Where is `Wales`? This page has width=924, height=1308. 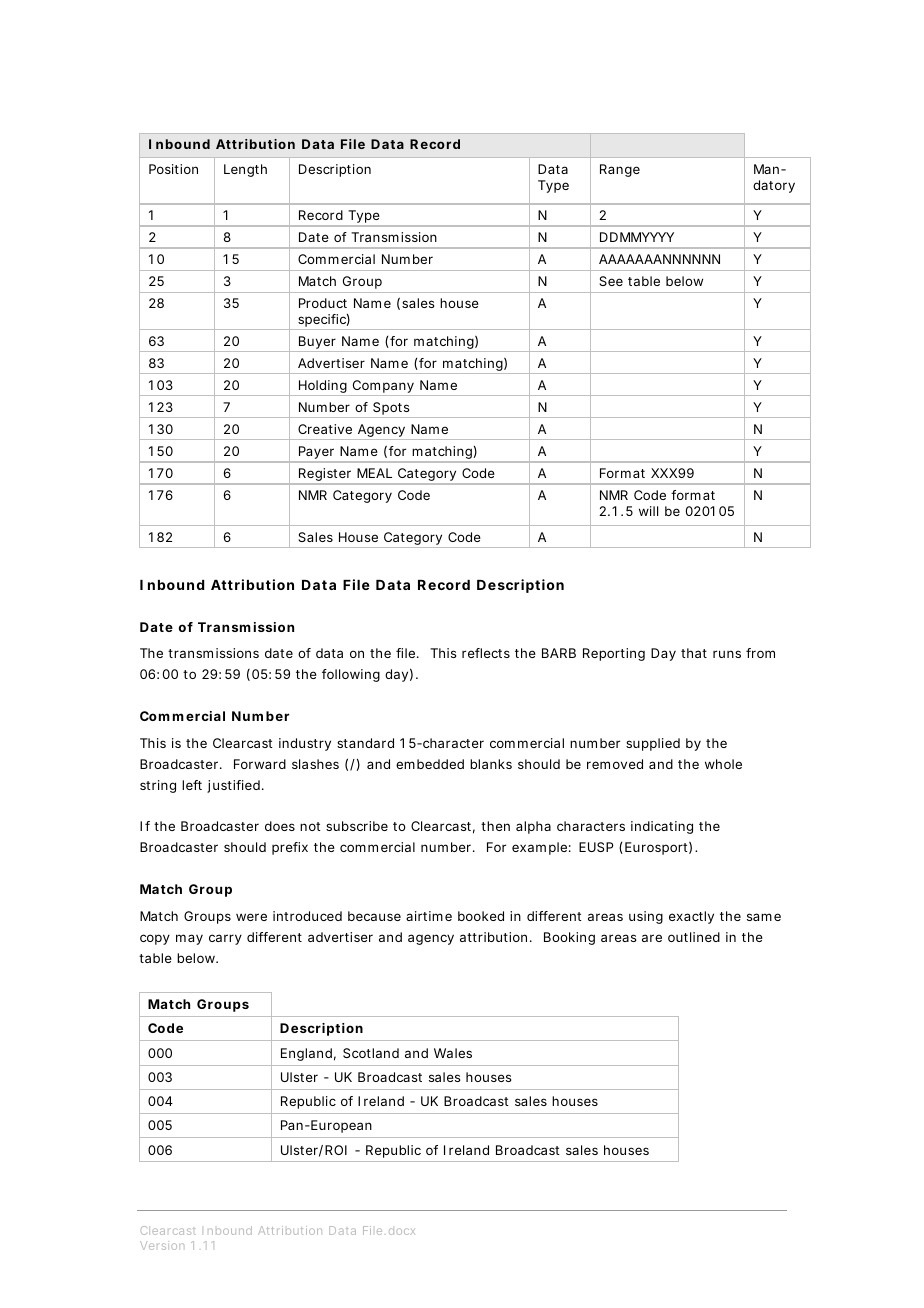
Wales is located at coordinates (453, 1053).
